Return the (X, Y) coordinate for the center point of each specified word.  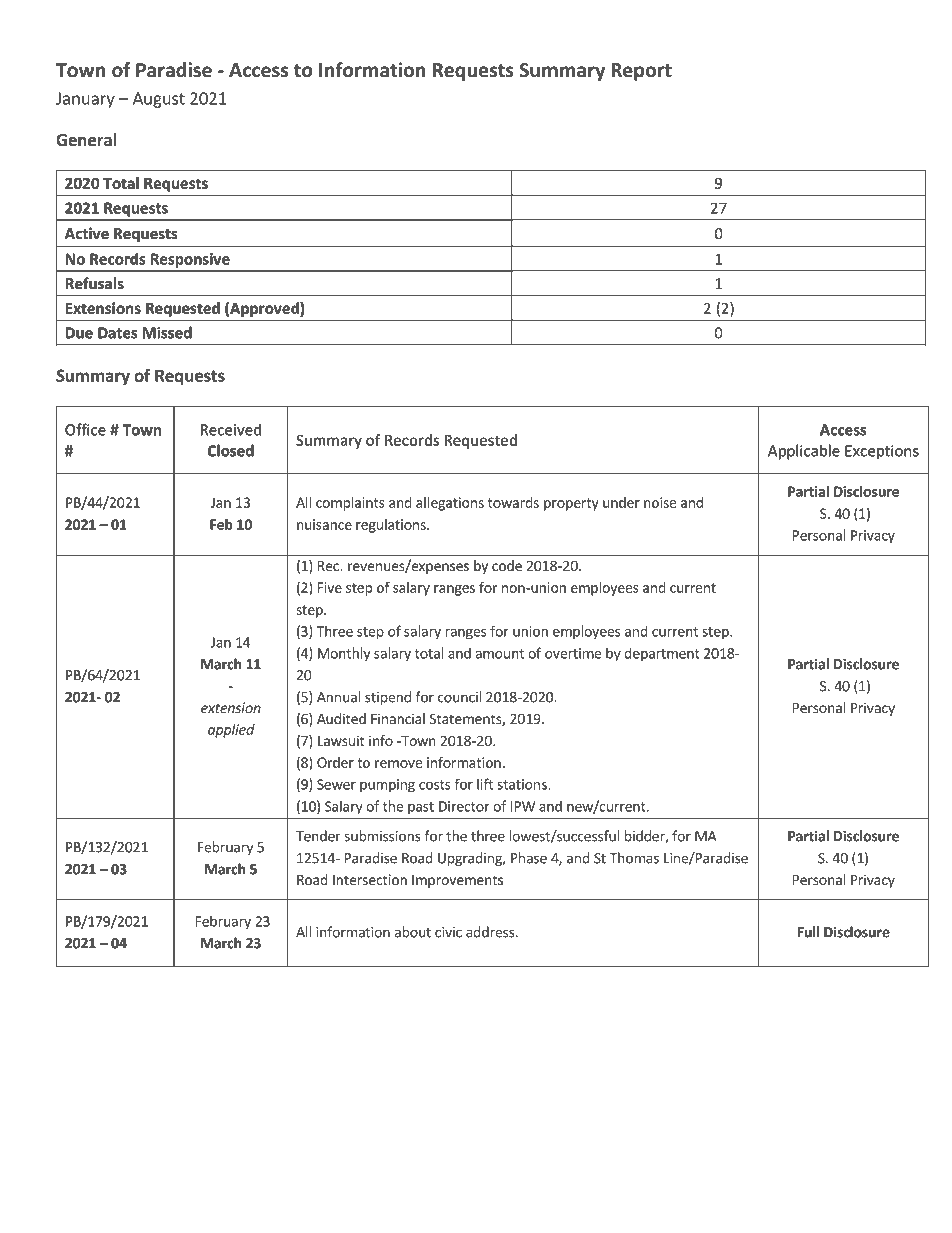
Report (641, 72)
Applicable (804, 452)
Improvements (457, 881)
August (159, 100)
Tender (318, 836)
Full (808, 932)
